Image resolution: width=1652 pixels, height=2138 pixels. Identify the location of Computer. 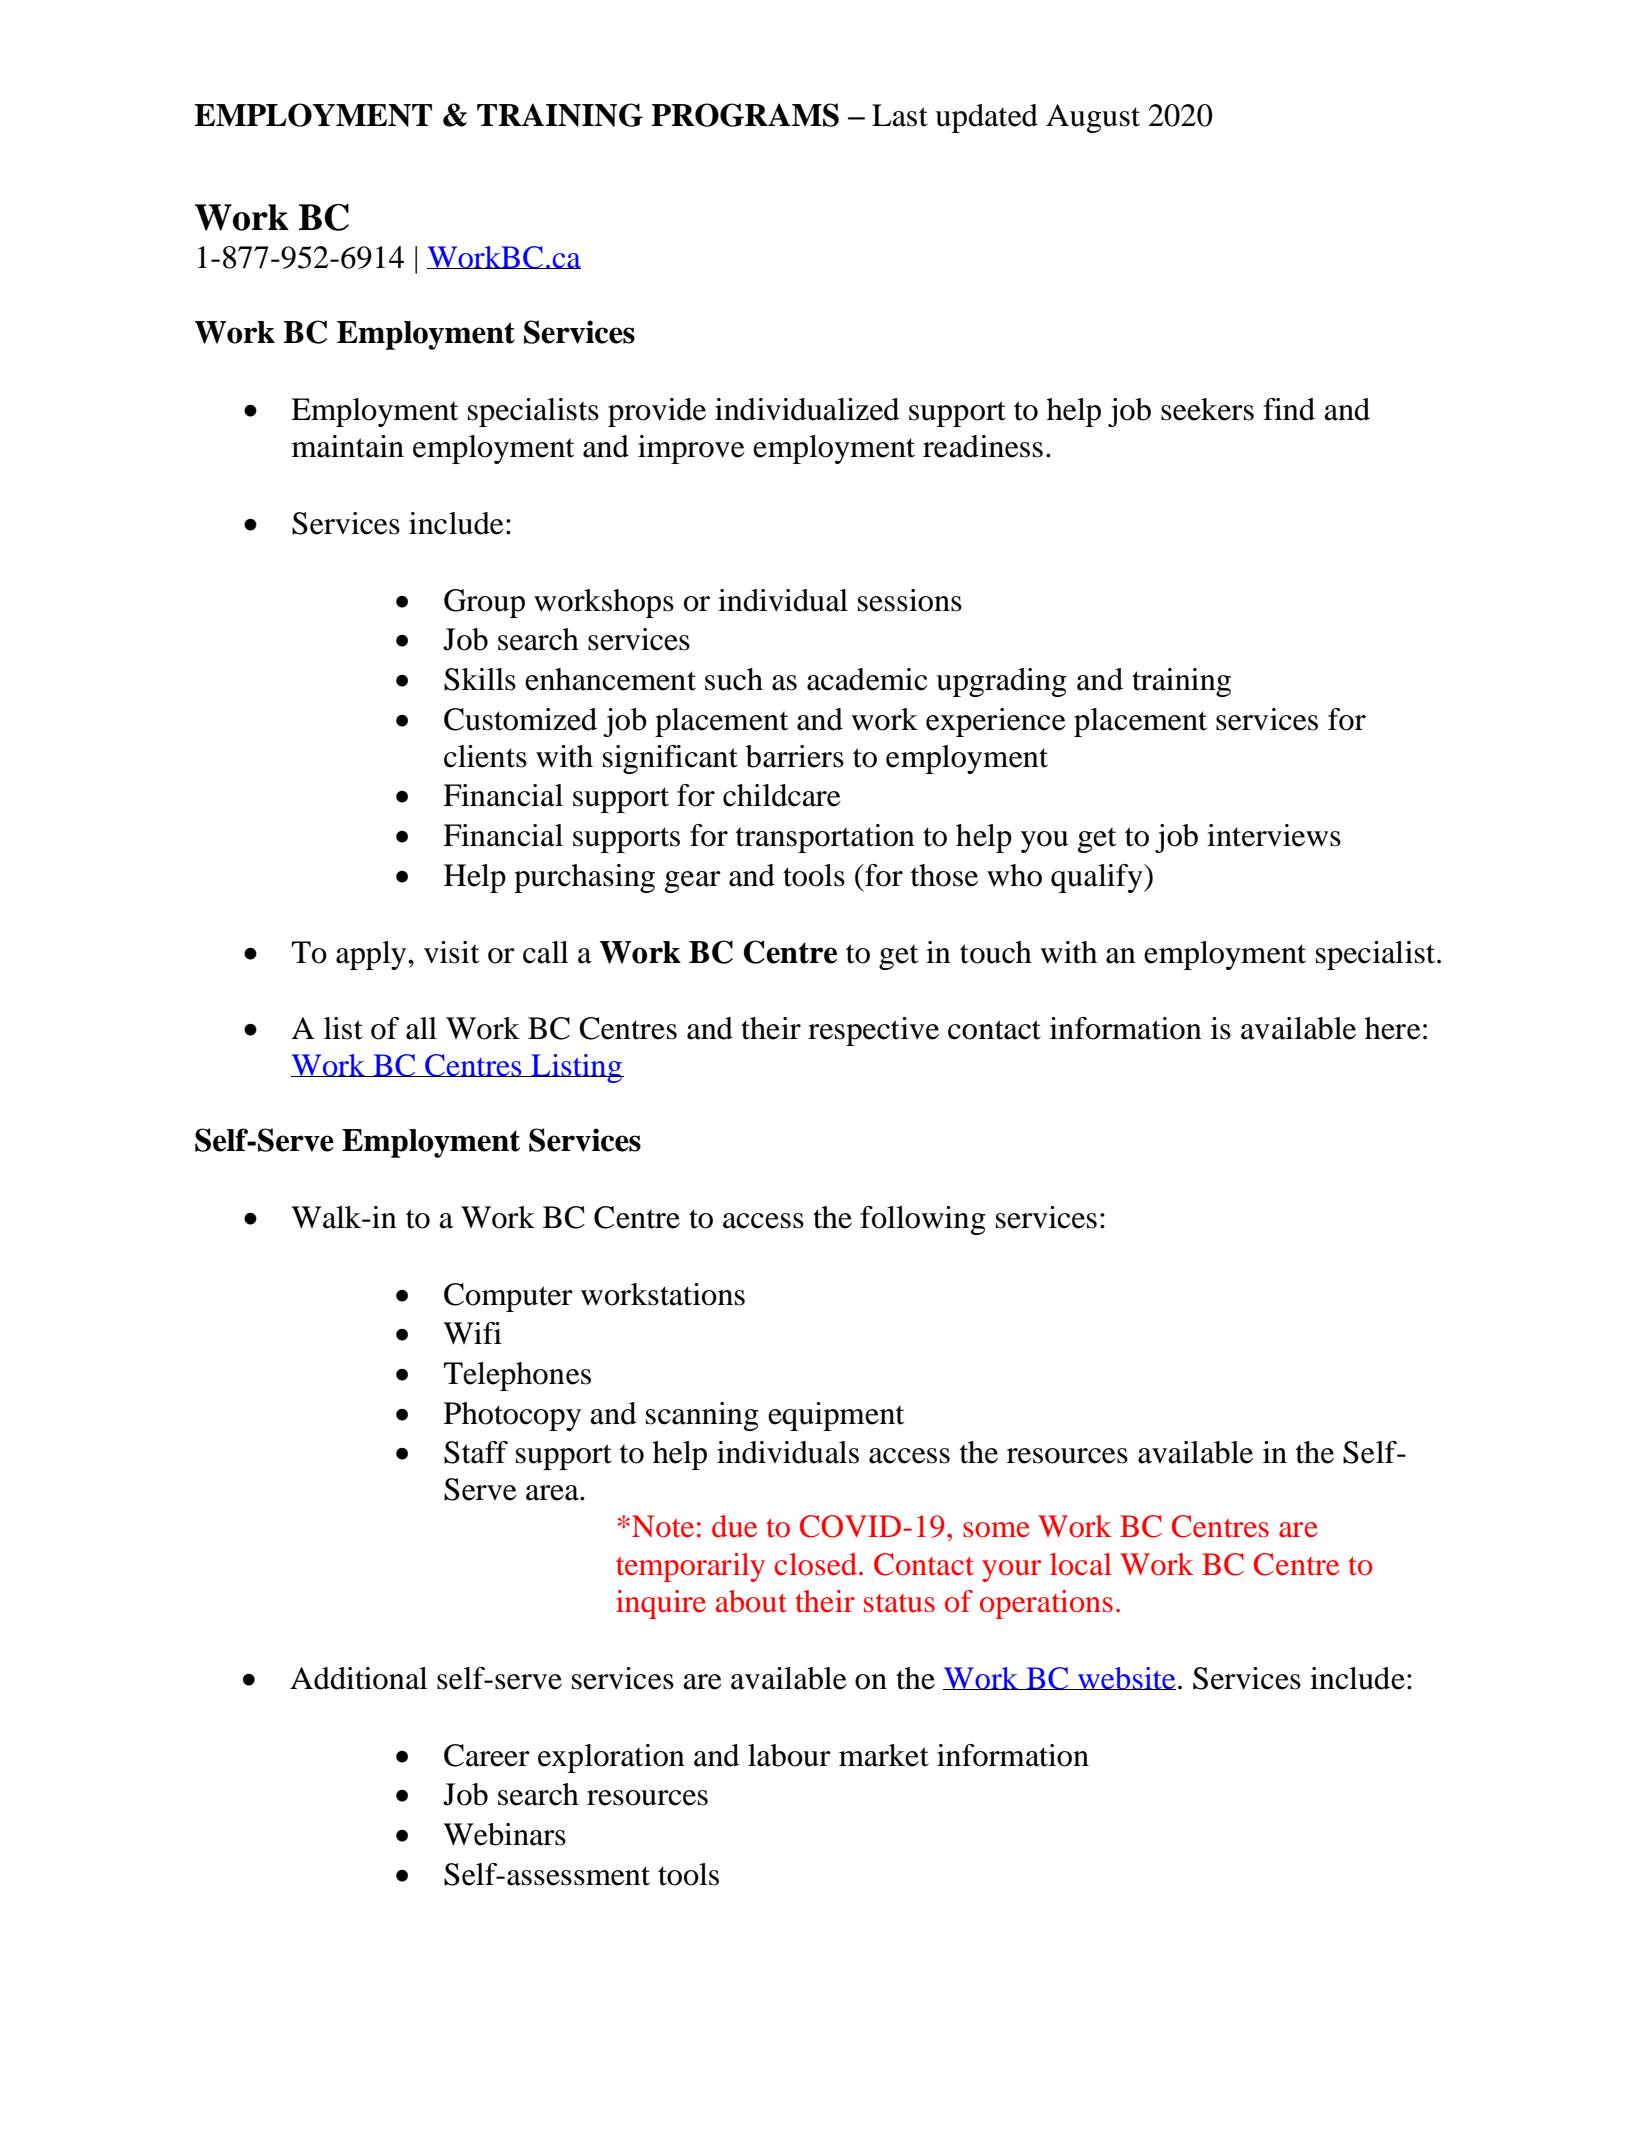
(508, 1297).
